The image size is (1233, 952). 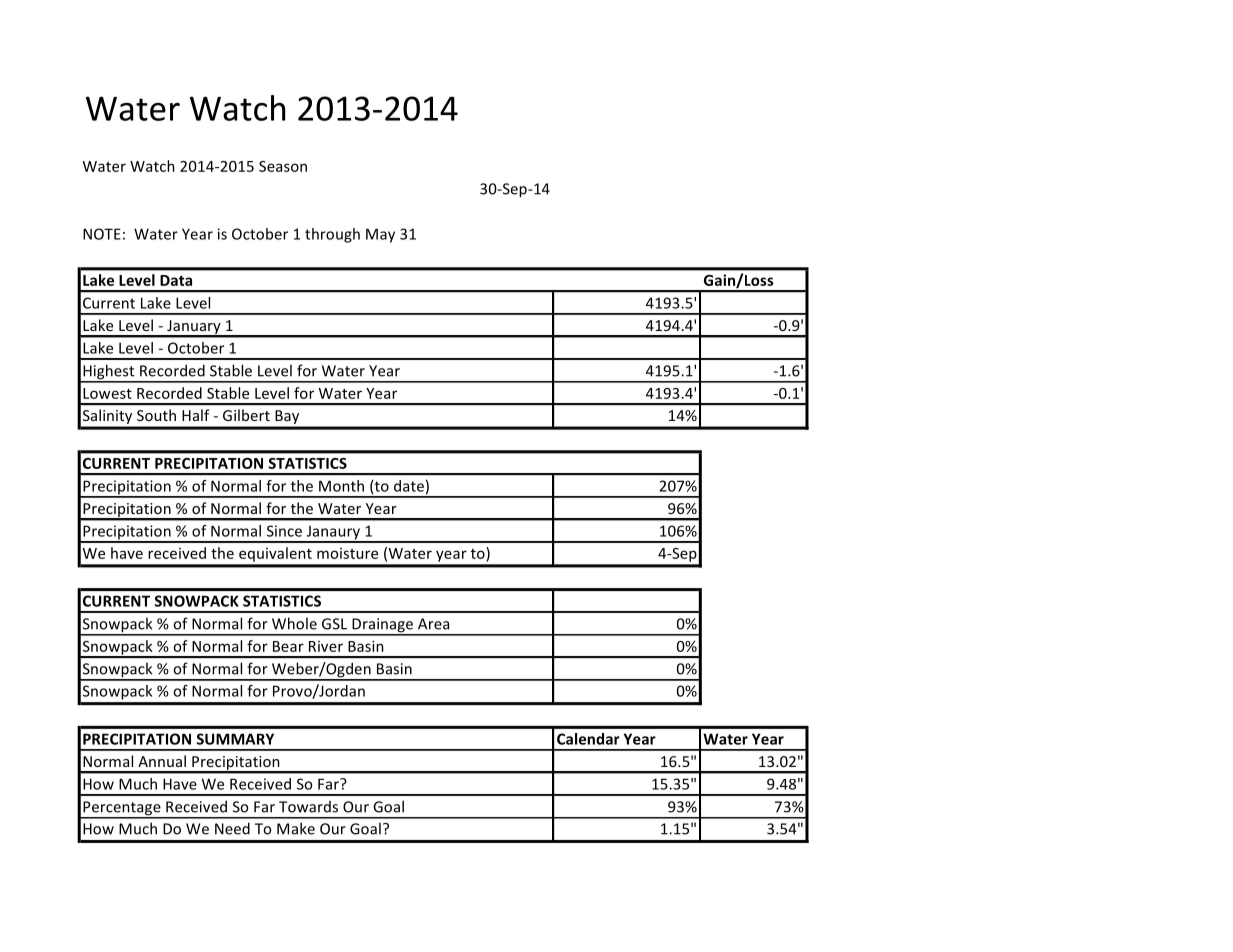 I want to click on NOTE, so click(x=102, y=234).
